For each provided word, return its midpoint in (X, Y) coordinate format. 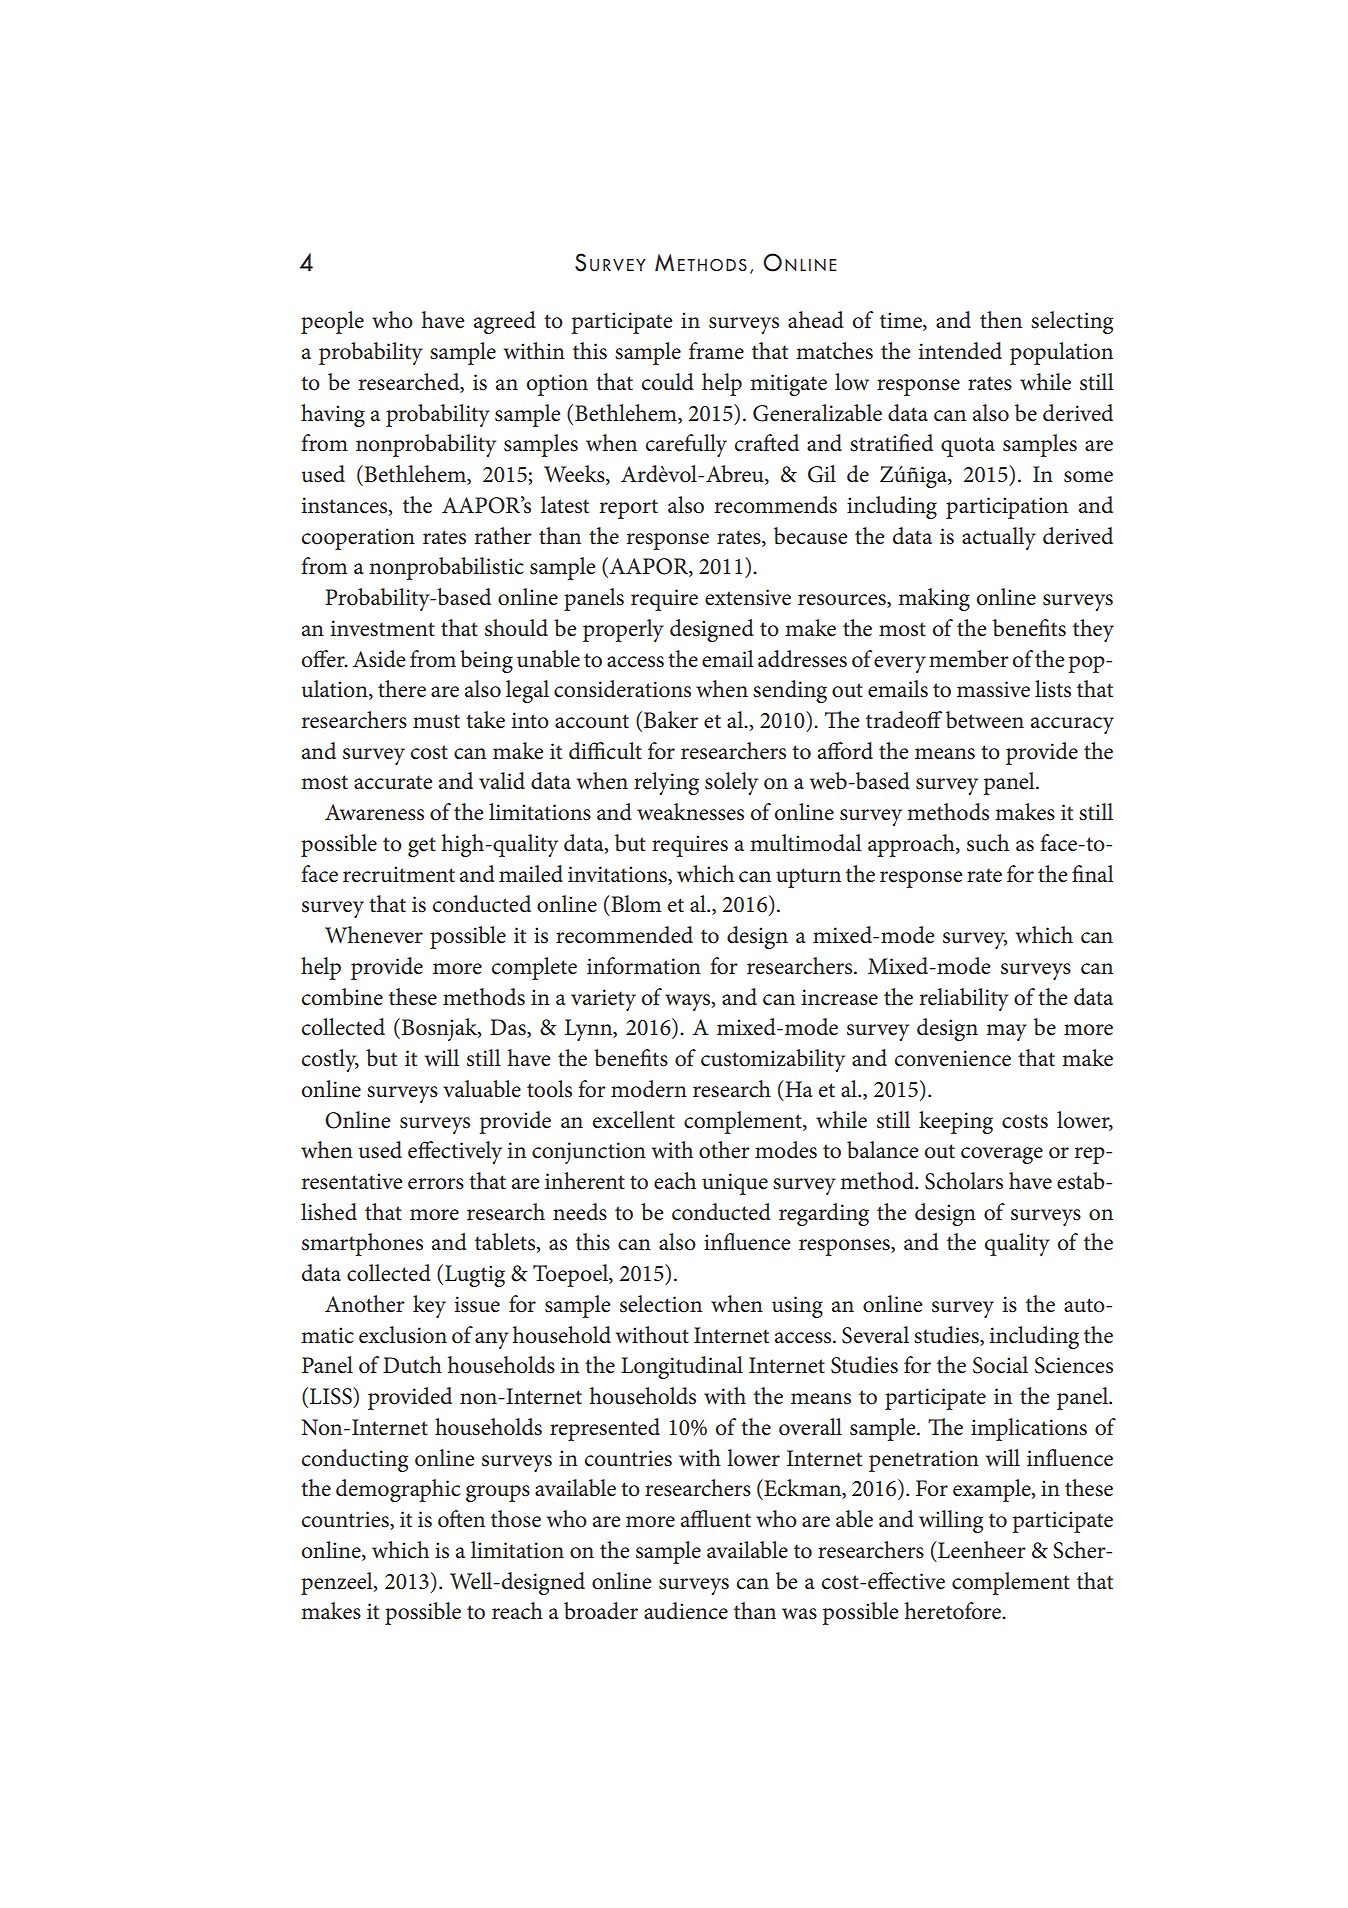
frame (716, 351)
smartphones (362, 1244)
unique (735, 1184)
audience (686, 1611)
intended (960, 351)
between (985, 720)
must (436, 721)
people (332, 322)
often (461, 1519)
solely (731, 783)
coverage (1002, 1155)
